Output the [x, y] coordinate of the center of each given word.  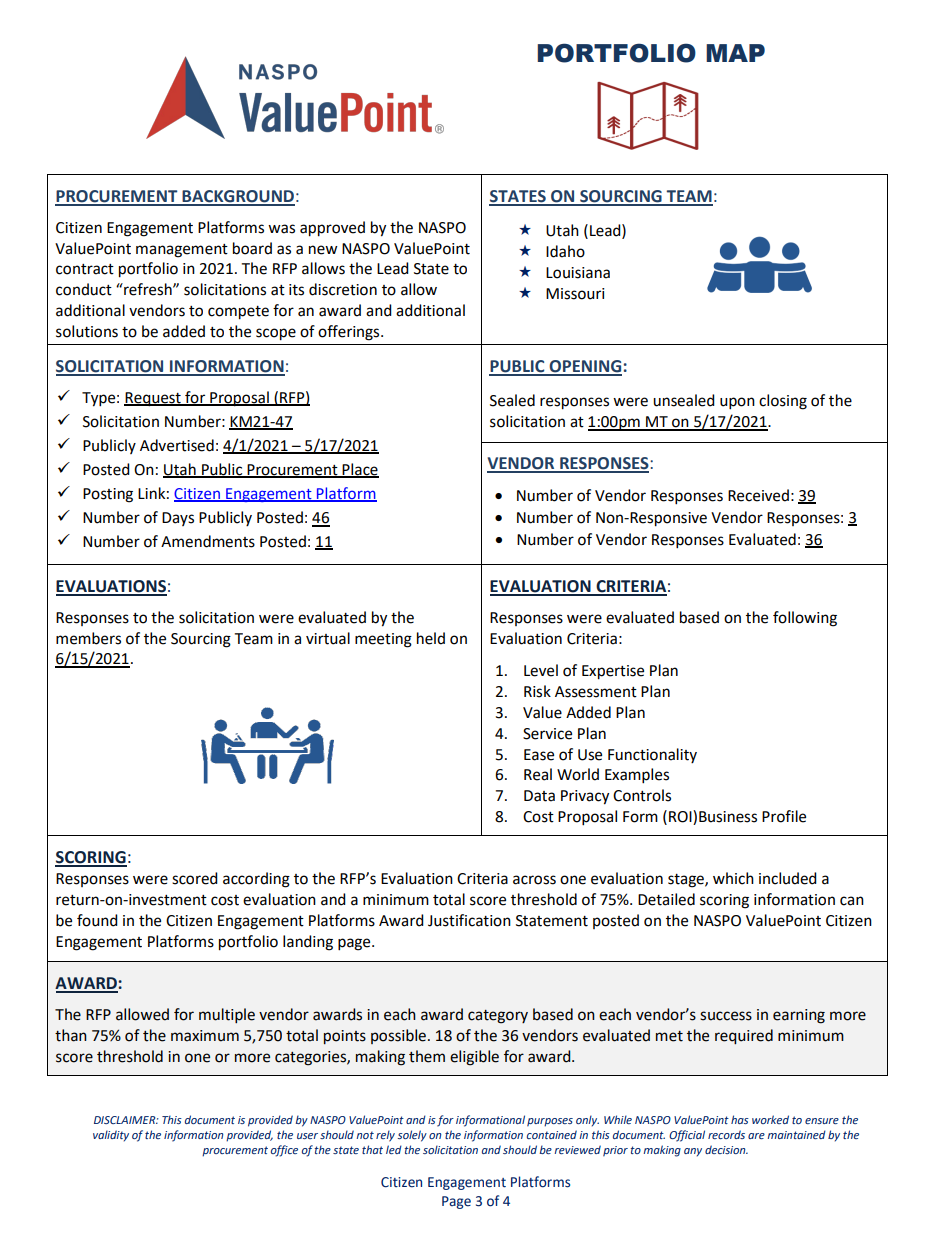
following [805, 619]
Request [153, 399]
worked [770, 1119]
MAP [735, 53]
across [534, 880]
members [88, 638]
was [281, 229]
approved [332, 229]
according [256, 880]
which [733, 878]
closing [783, 402]
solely [412, 1136]
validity [111, 1136]
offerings [350, 333]
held [431, 638]
